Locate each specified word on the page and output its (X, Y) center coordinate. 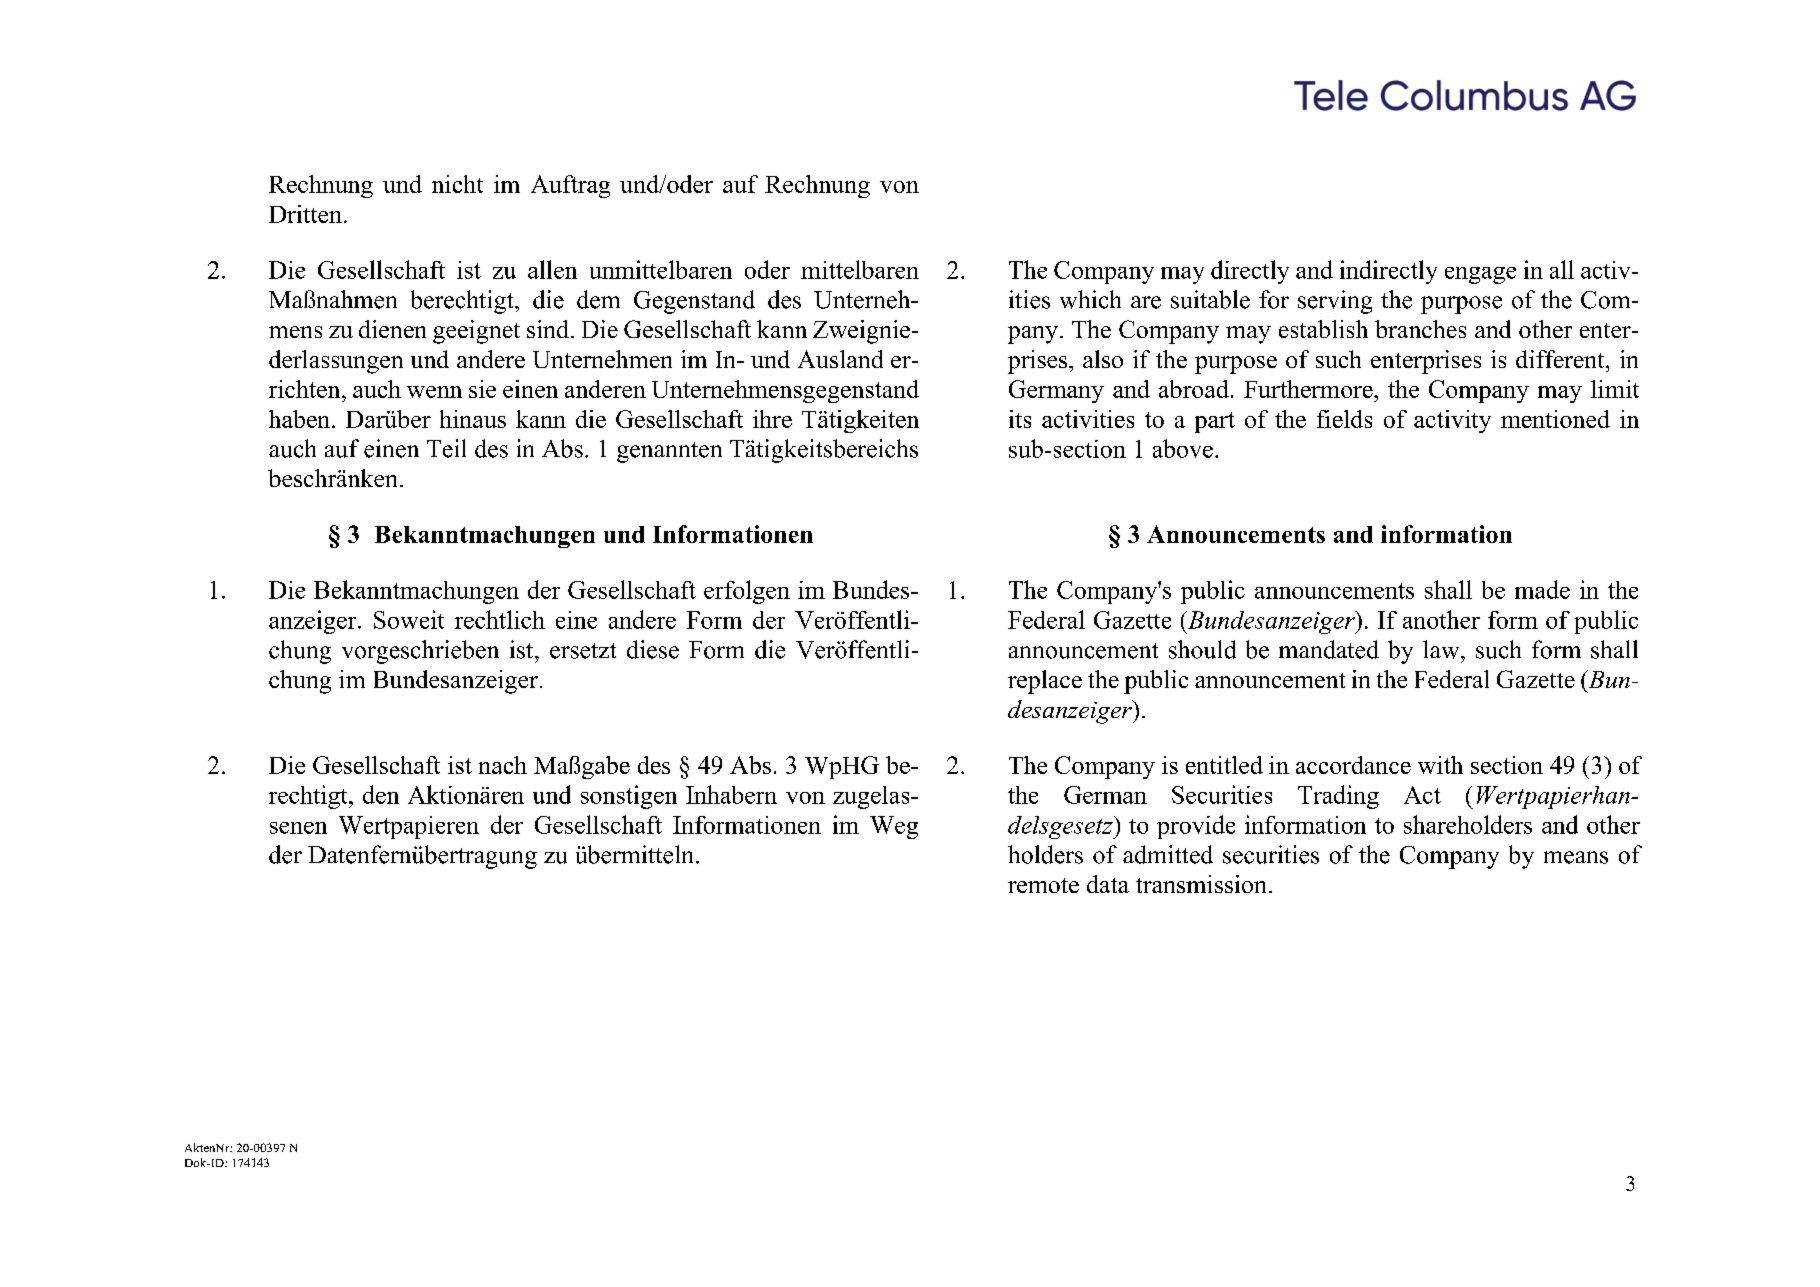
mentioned (1555, 419)
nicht (457, 184)
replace (1045, 682)
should (1202, 649)
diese (653, 649)
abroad (1194, 389)
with (1440, 765)
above (1183, 448)
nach (503, 765)
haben (301, 419)
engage (1480, 275)
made (1542, 589)
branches (1420, 329)
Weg (894, 827)
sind (549, 329)
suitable (1210, 299)
